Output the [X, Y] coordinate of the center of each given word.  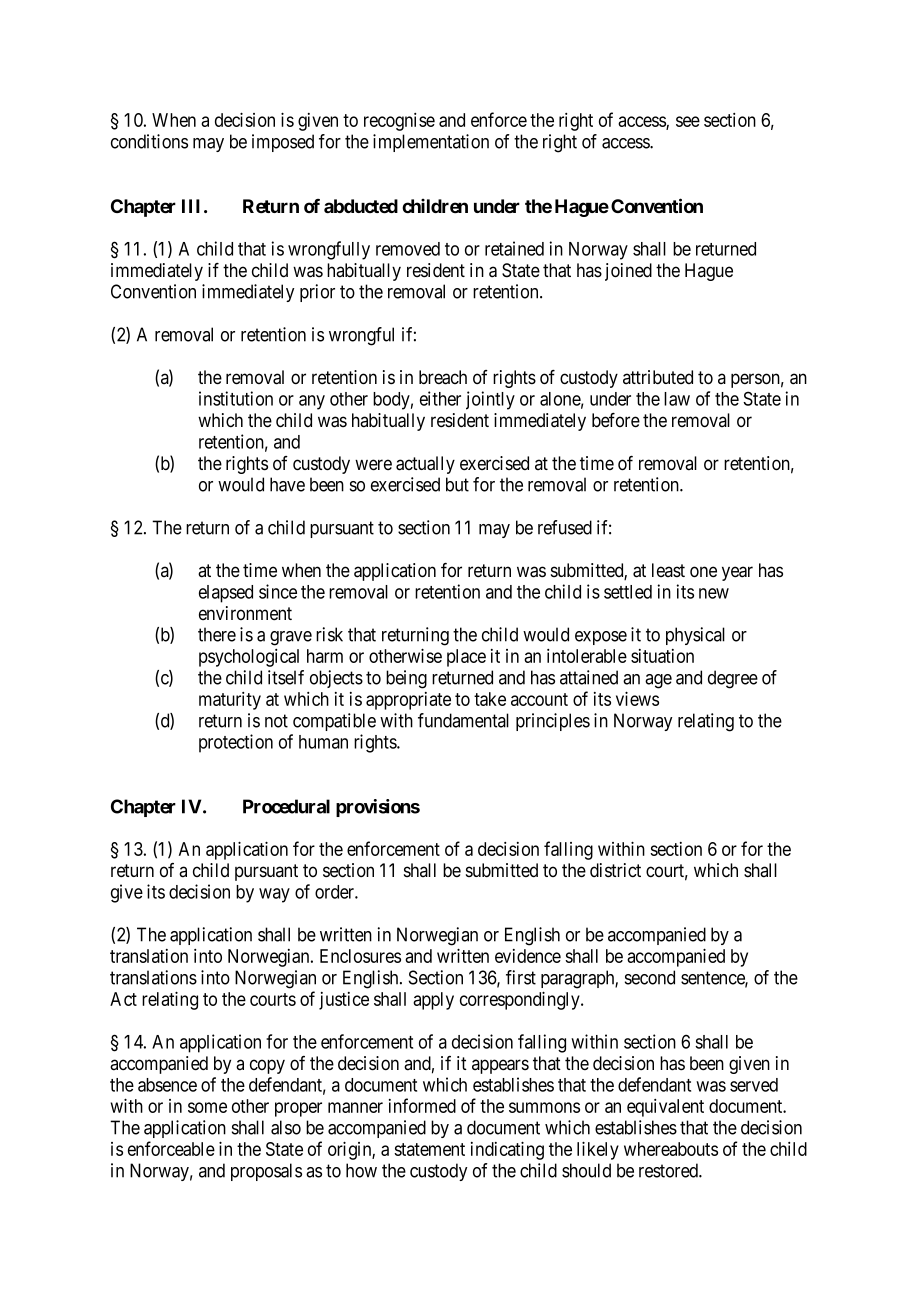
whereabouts [671, 1149]
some [207, 1107]
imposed [283, 143]
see [688, 121]
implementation [431, 143]
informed [422, 1105]
